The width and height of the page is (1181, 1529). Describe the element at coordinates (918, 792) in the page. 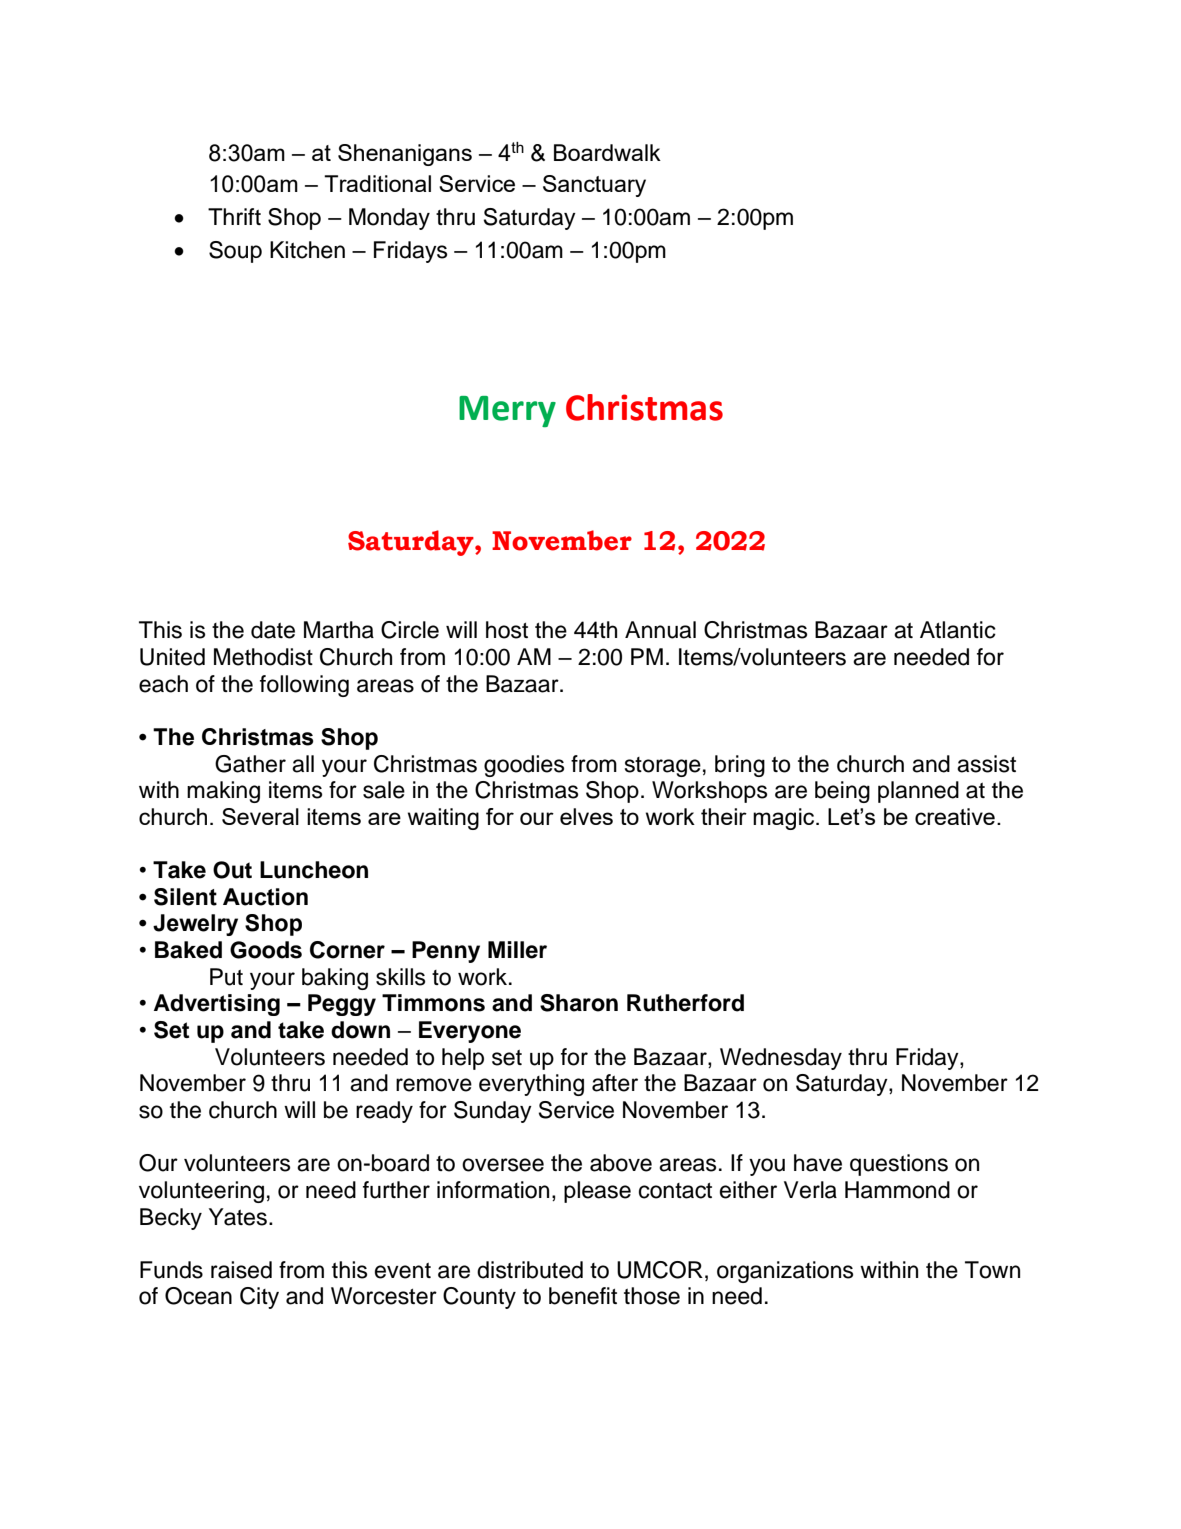

I see `planned` at that location.
